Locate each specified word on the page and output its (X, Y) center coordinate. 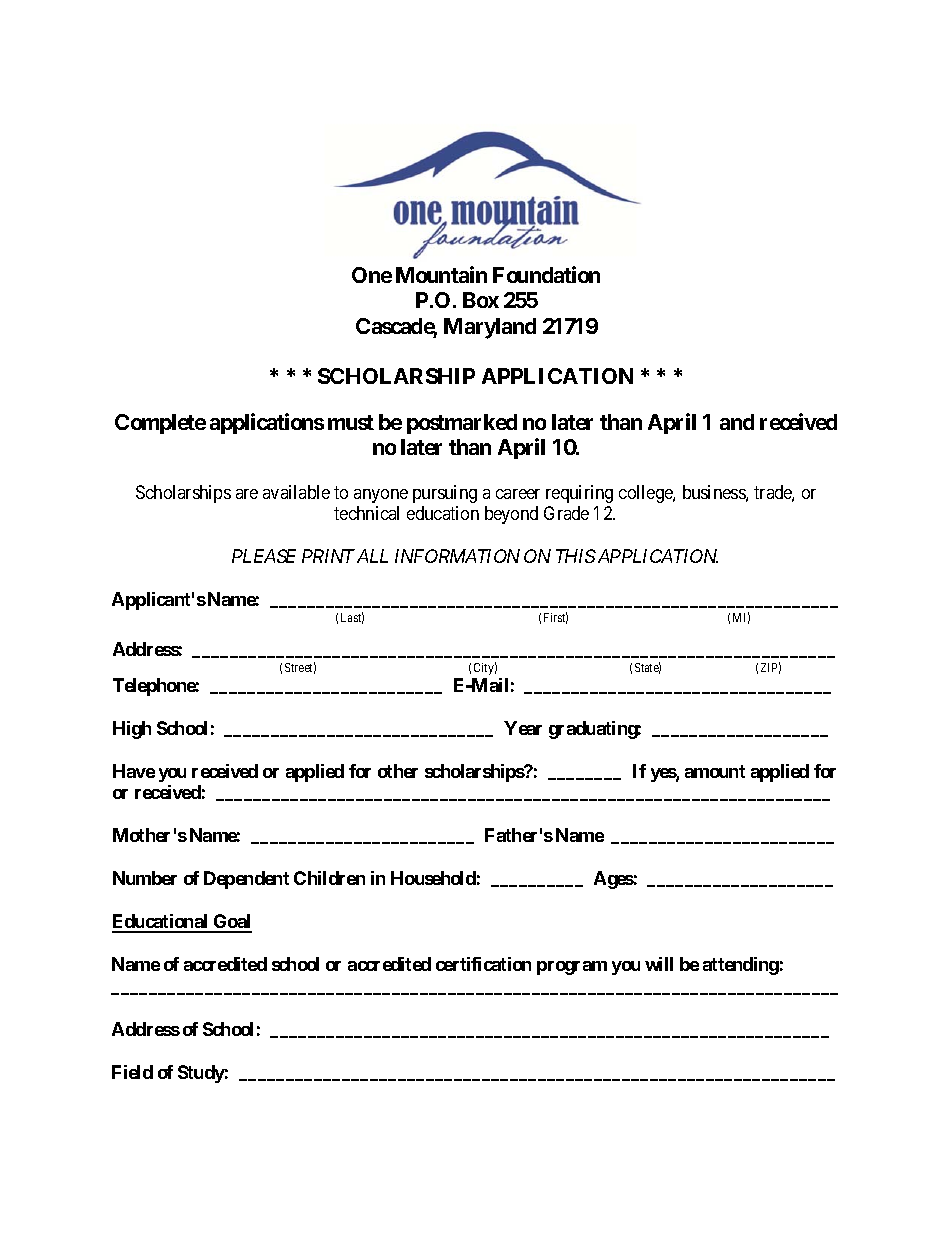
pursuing (445, 494)
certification (483, 964)
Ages (614, 880)
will (659, 964)
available (296, 492)
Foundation (546, 274)
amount (715, 771)
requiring (579, 494)
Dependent (246, 880)
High (132, 730)
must (351, 422)
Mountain (441, 274)
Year (523, 728)
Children (329, 878)
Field (132, 1072)
